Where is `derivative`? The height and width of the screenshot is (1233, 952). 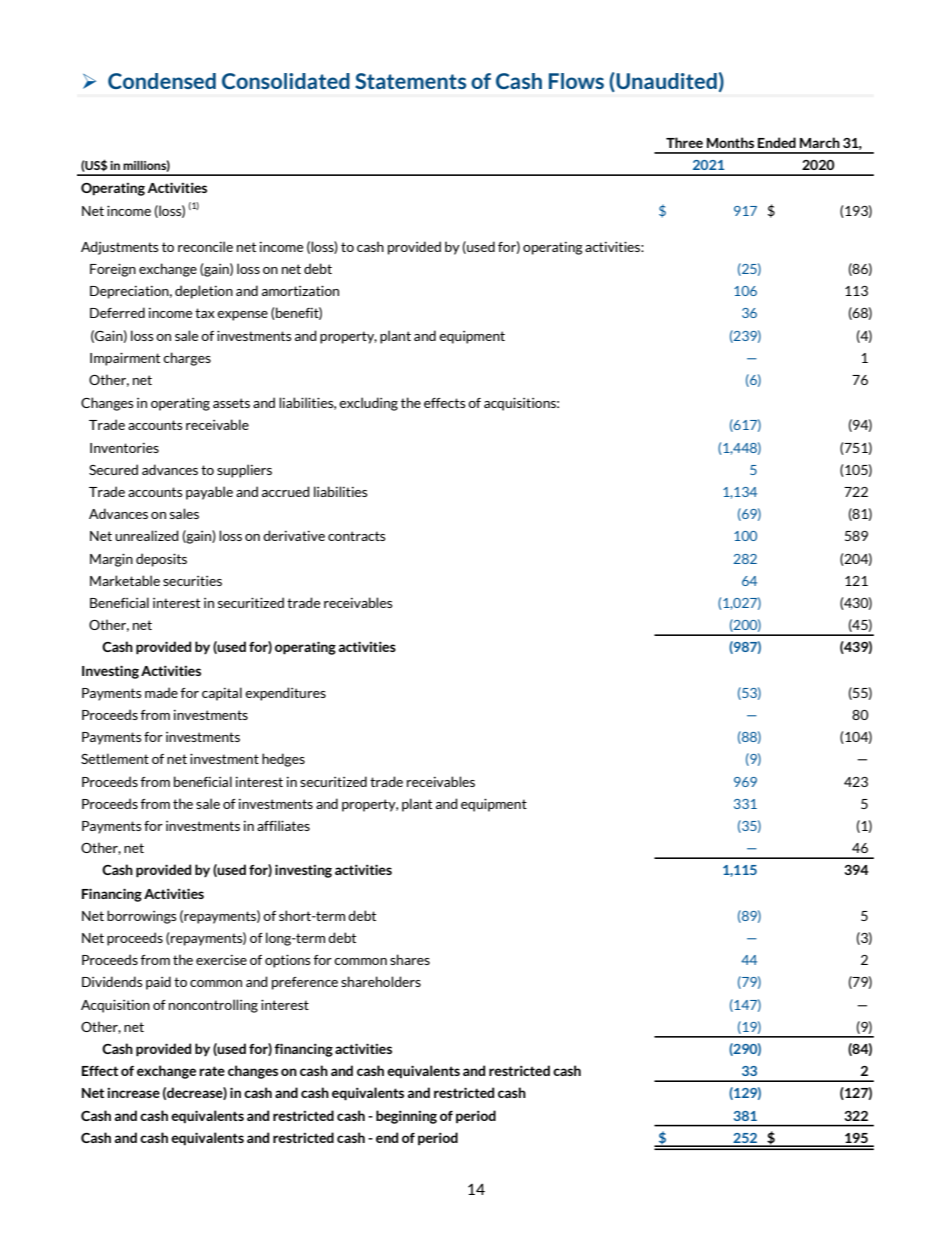
derivative is located at coordinates (294, 535).
